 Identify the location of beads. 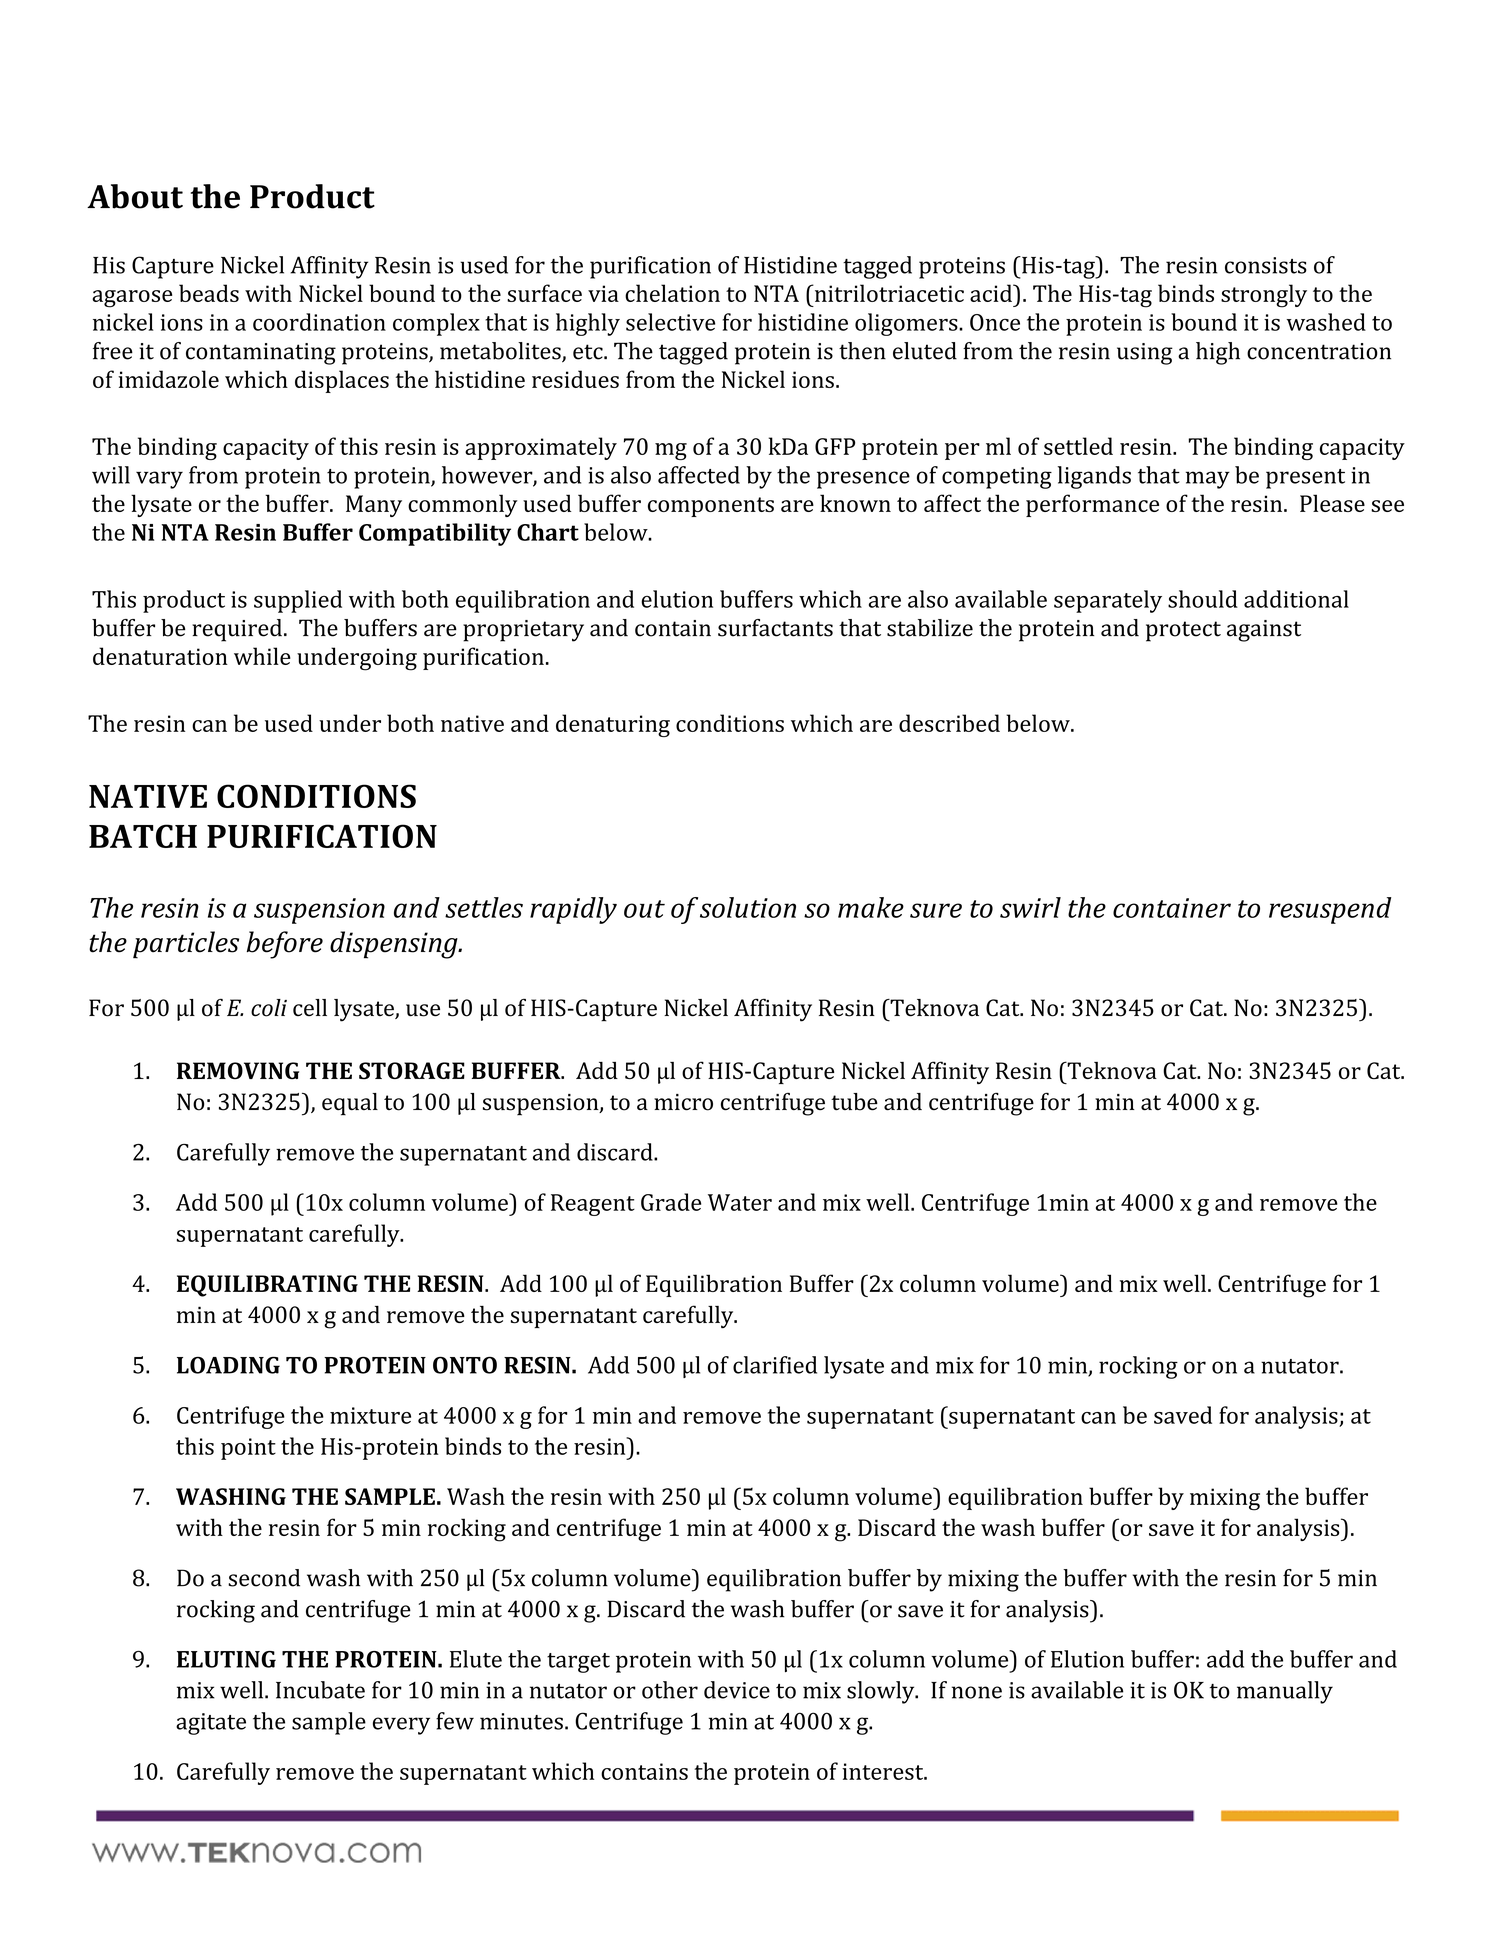
(209, 293).
